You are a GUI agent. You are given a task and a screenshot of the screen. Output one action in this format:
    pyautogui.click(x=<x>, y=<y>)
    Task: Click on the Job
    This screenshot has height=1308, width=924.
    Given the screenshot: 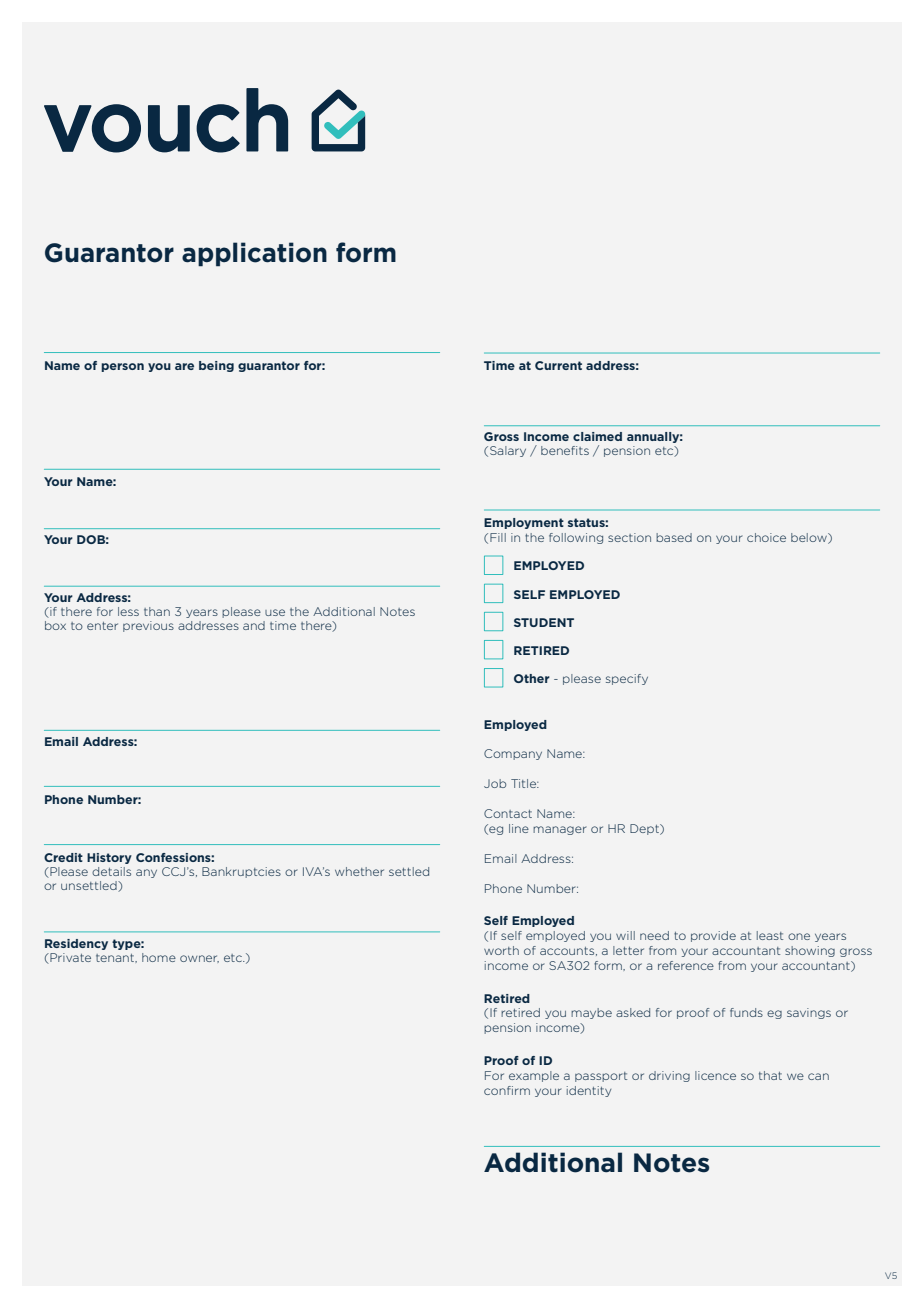 What is the action you would take?
    pyautogui.click(x=495, y=783)
